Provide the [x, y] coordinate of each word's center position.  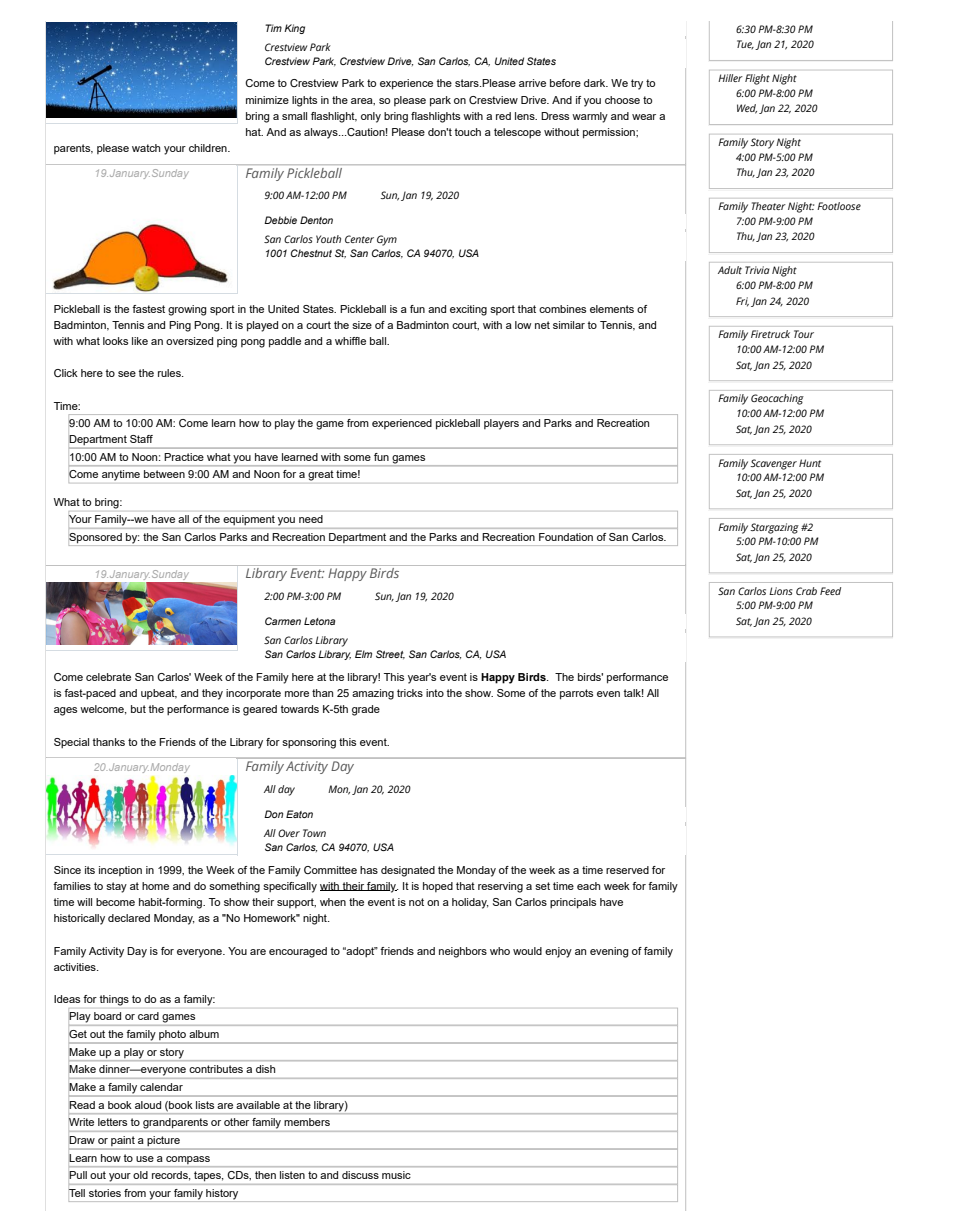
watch [146, 148]
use [145, 1159]
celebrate [108, 677]
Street [390, 654]
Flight [757, 79]
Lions [781, 591]
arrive [532, 83]
